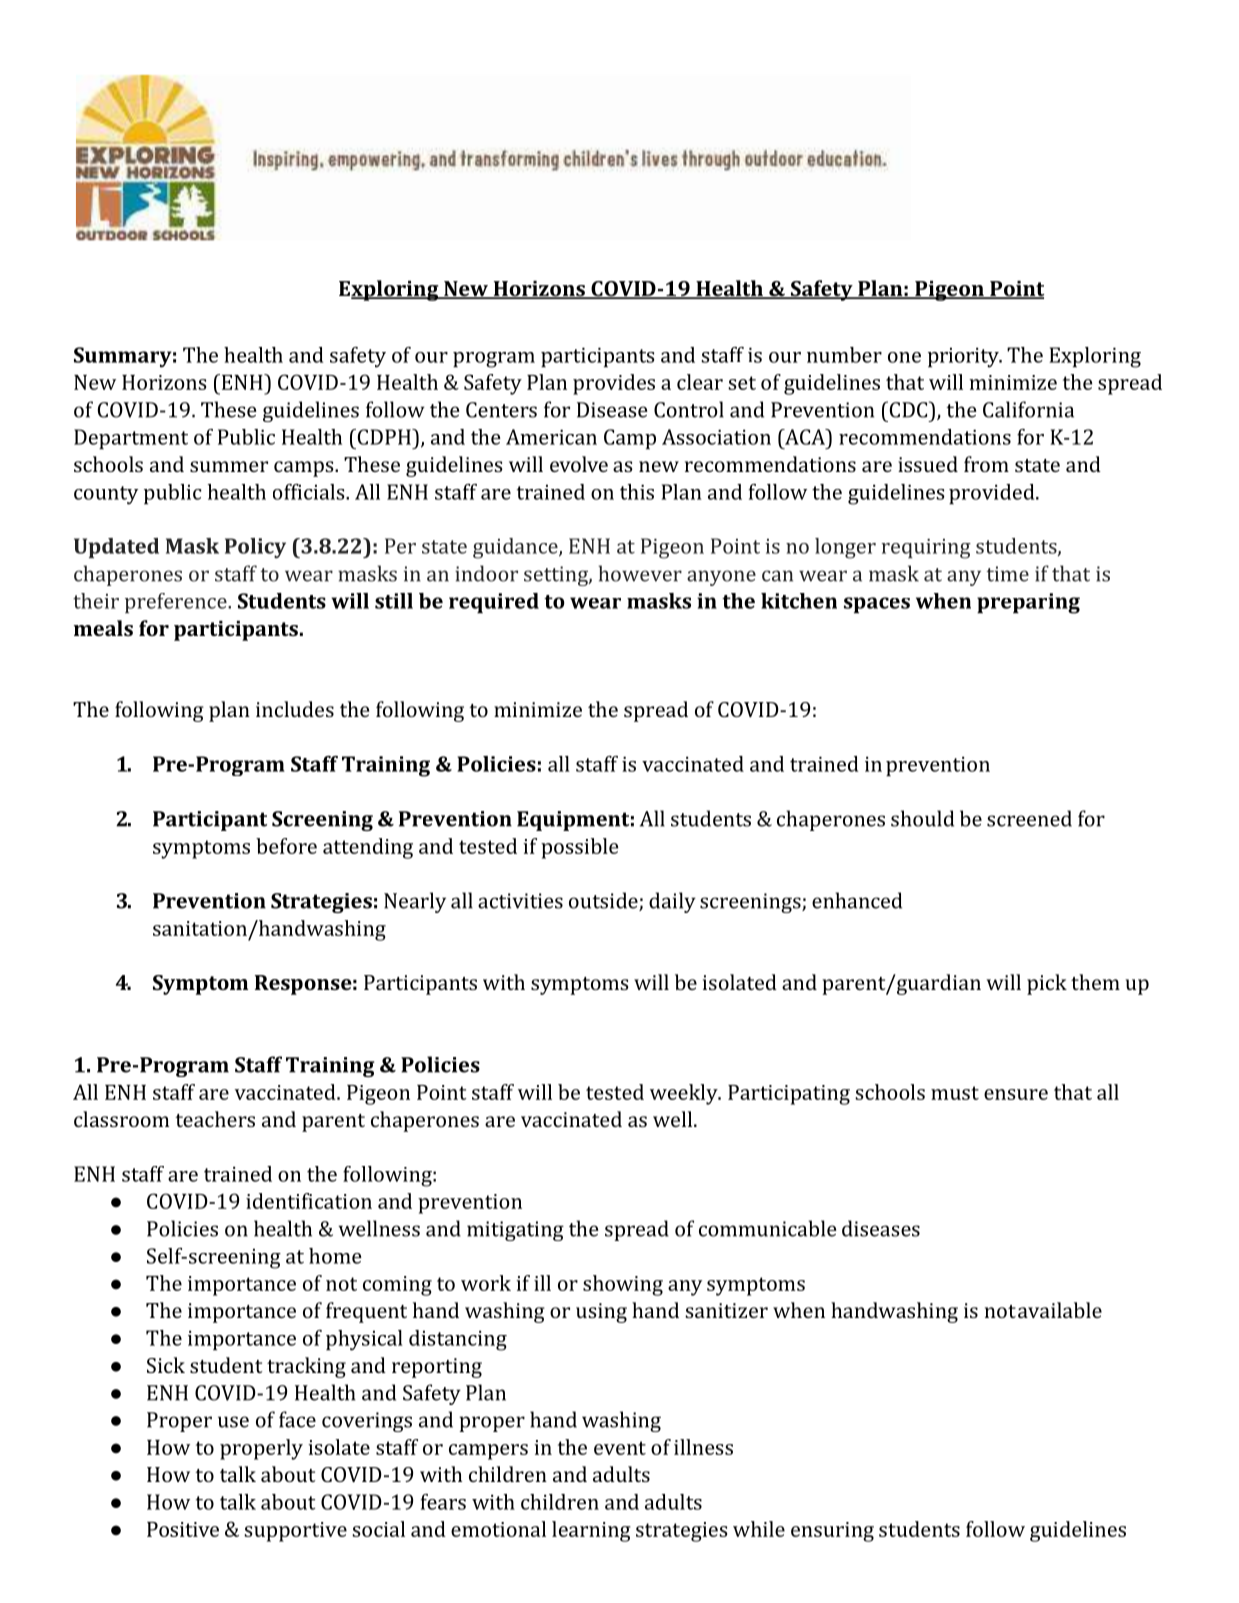 This screenshot has height=1603, width=1239. What do you see at coordinates (591, 1531) in the screenshot?
I see `learning` at bounding box center [591, 1531].
